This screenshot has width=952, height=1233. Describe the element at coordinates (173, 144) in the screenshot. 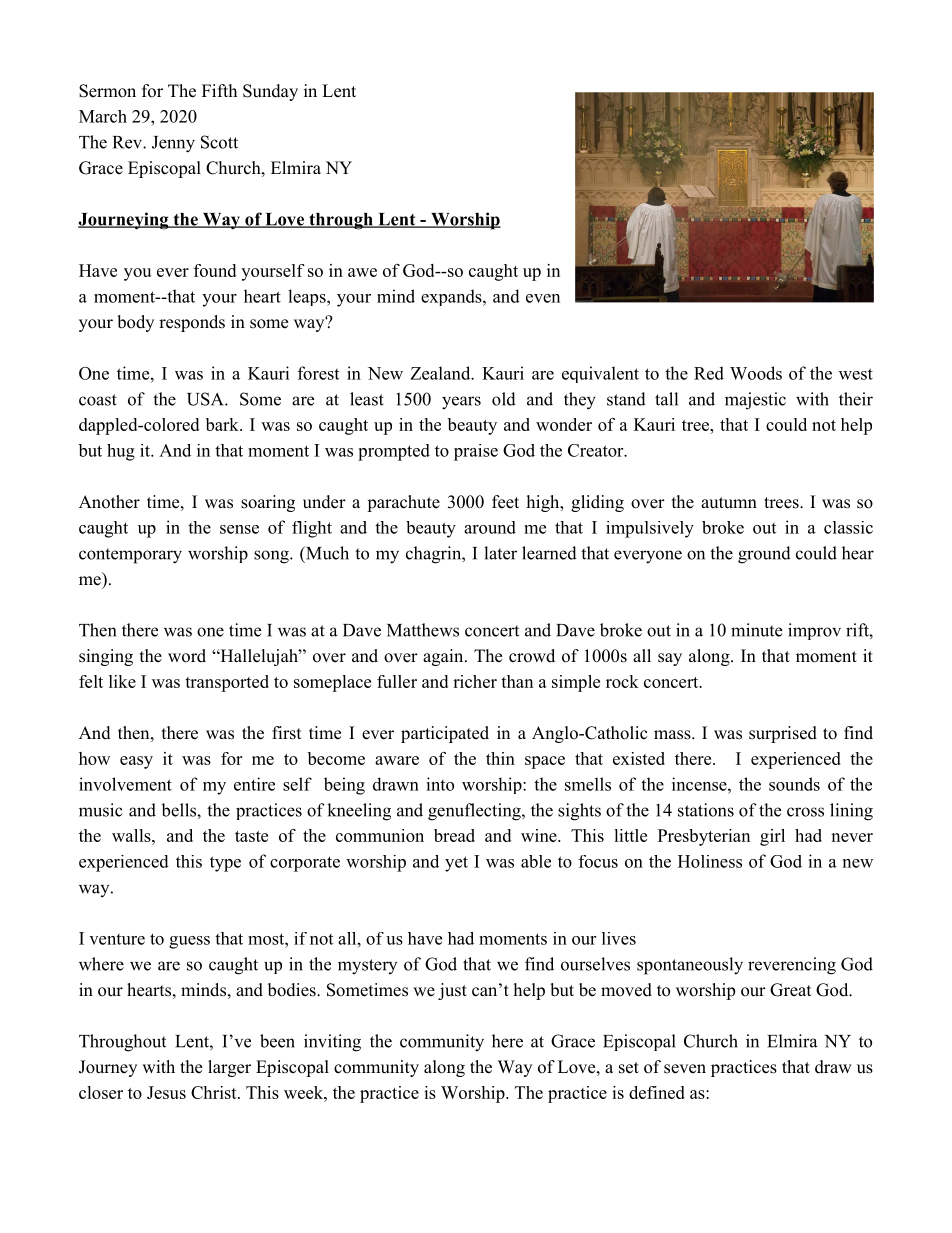

I see `Jenny` at that location.
